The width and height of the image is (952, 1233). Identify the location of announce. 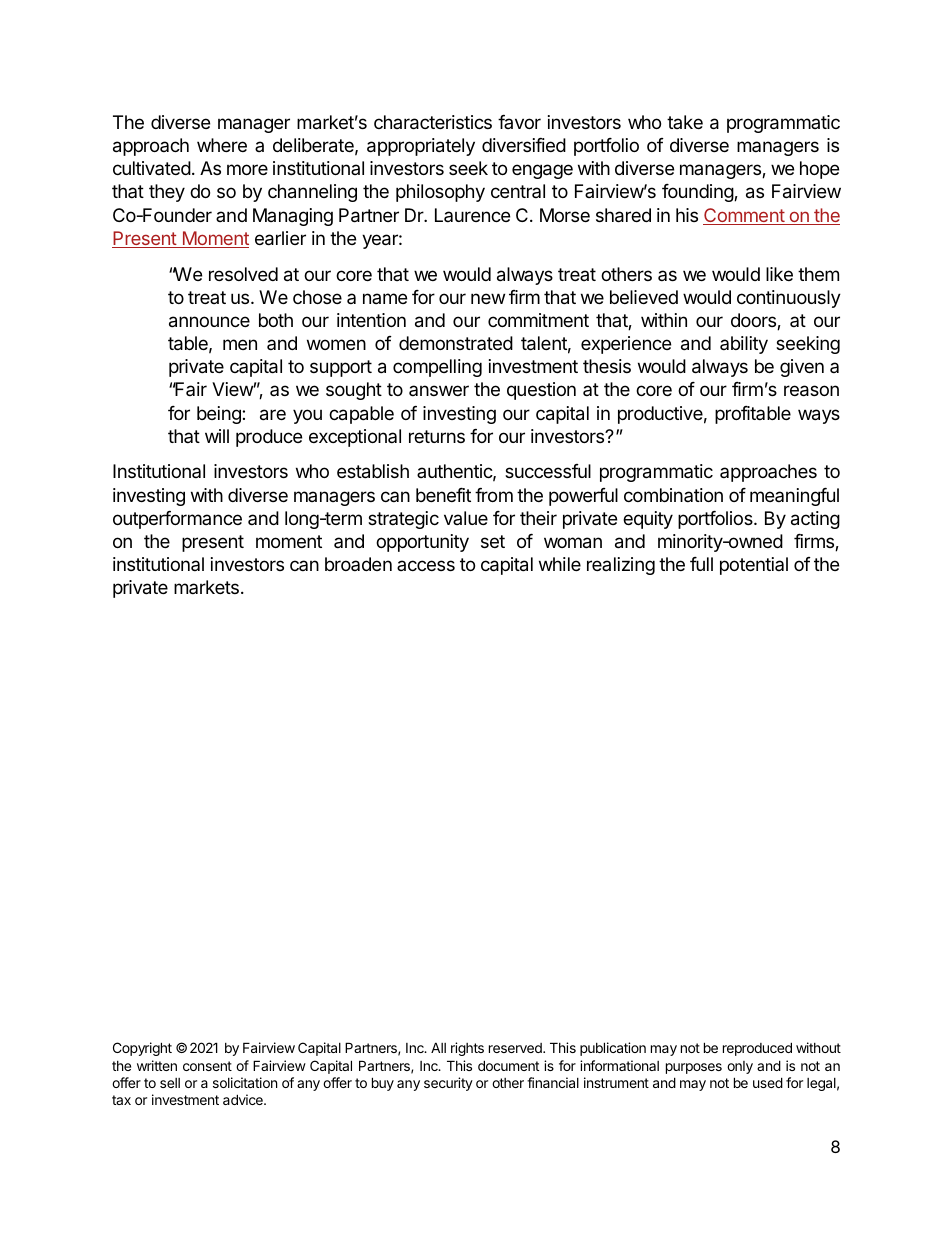
(209, 322).
